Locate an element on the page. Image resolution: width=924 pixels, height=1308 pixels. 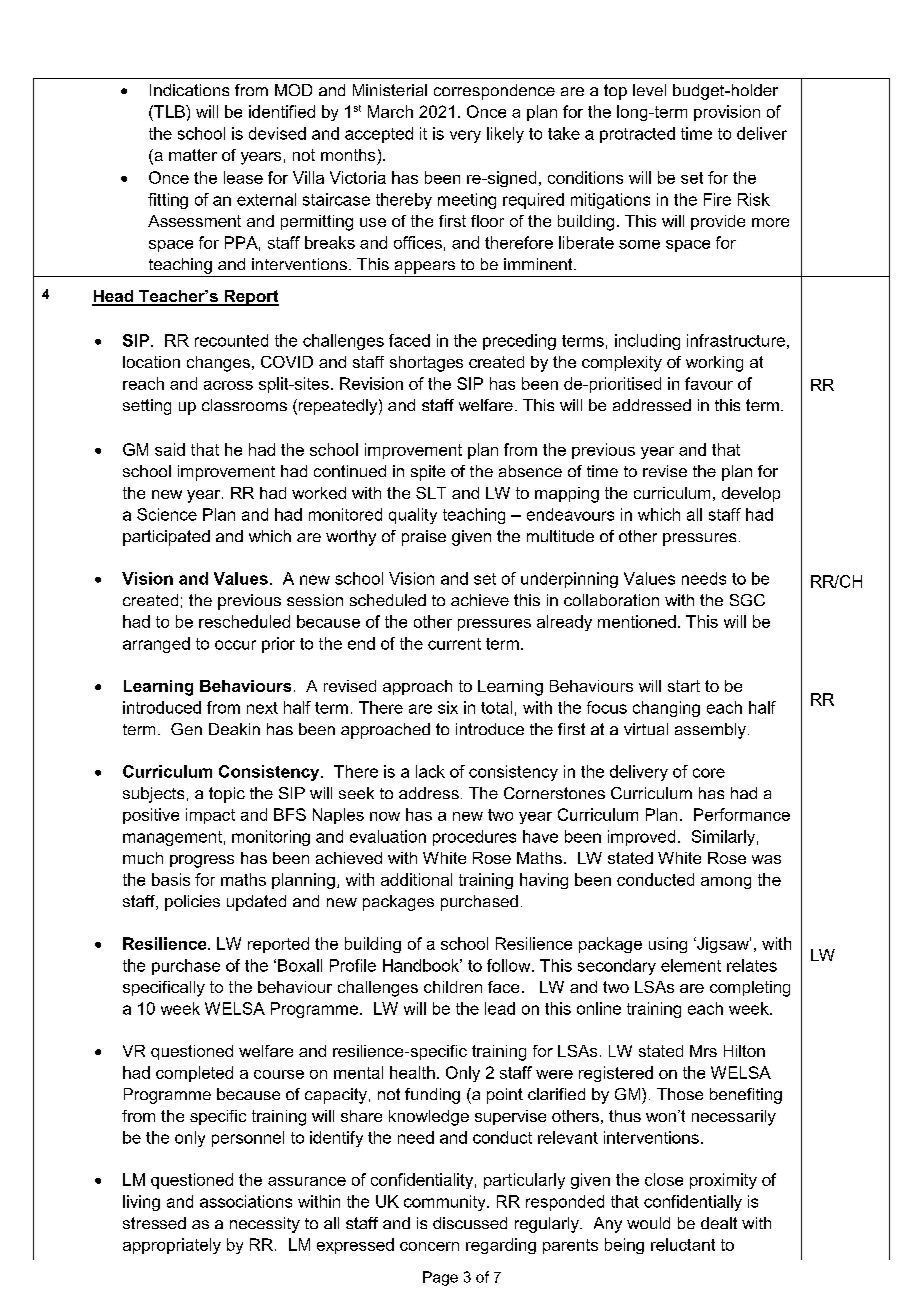
appropriately is located at coordinates (172, 1246).
